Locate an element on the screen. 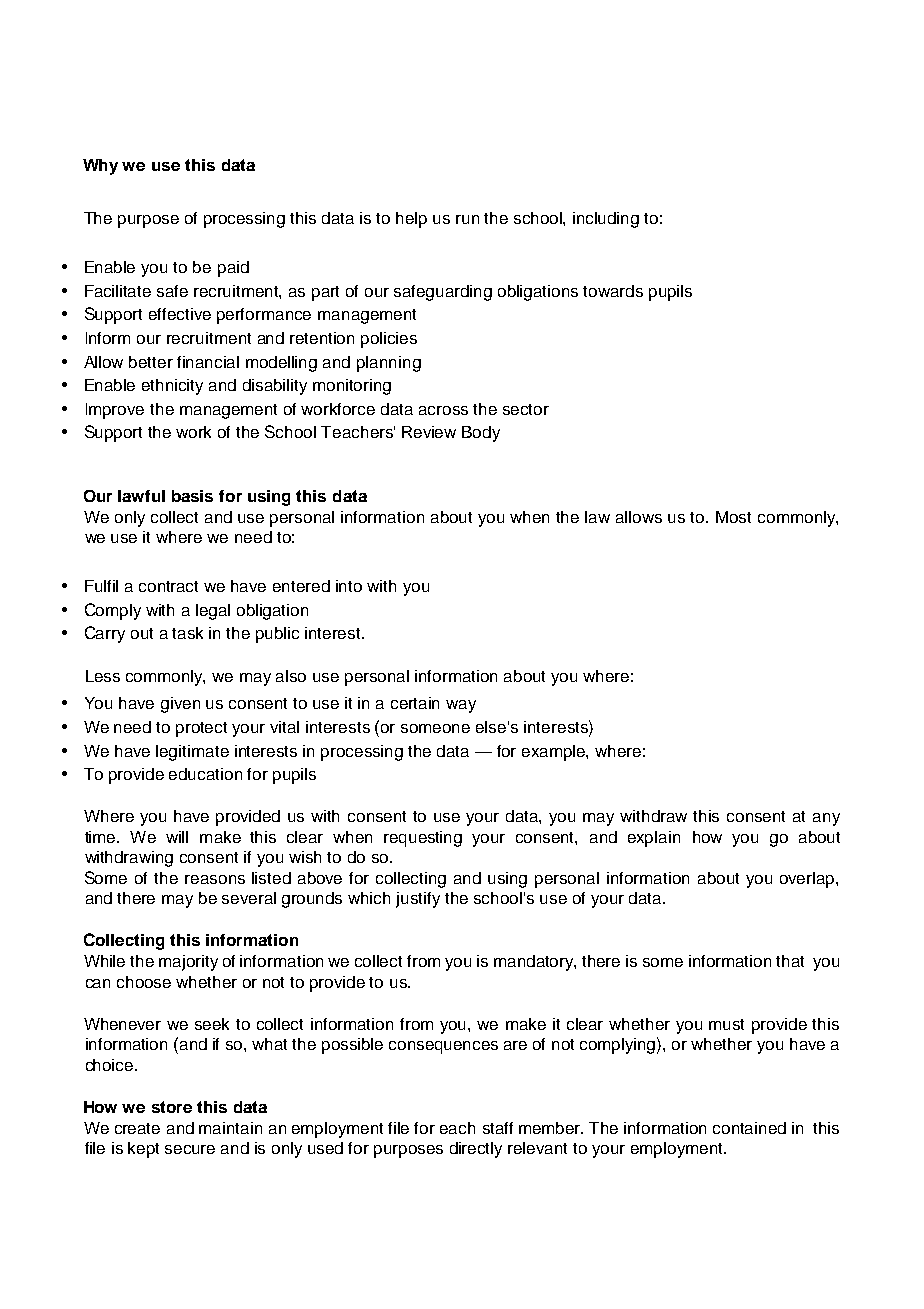 This screenshot has width=924, height=1309. including is located at coordinates (606, 220).
